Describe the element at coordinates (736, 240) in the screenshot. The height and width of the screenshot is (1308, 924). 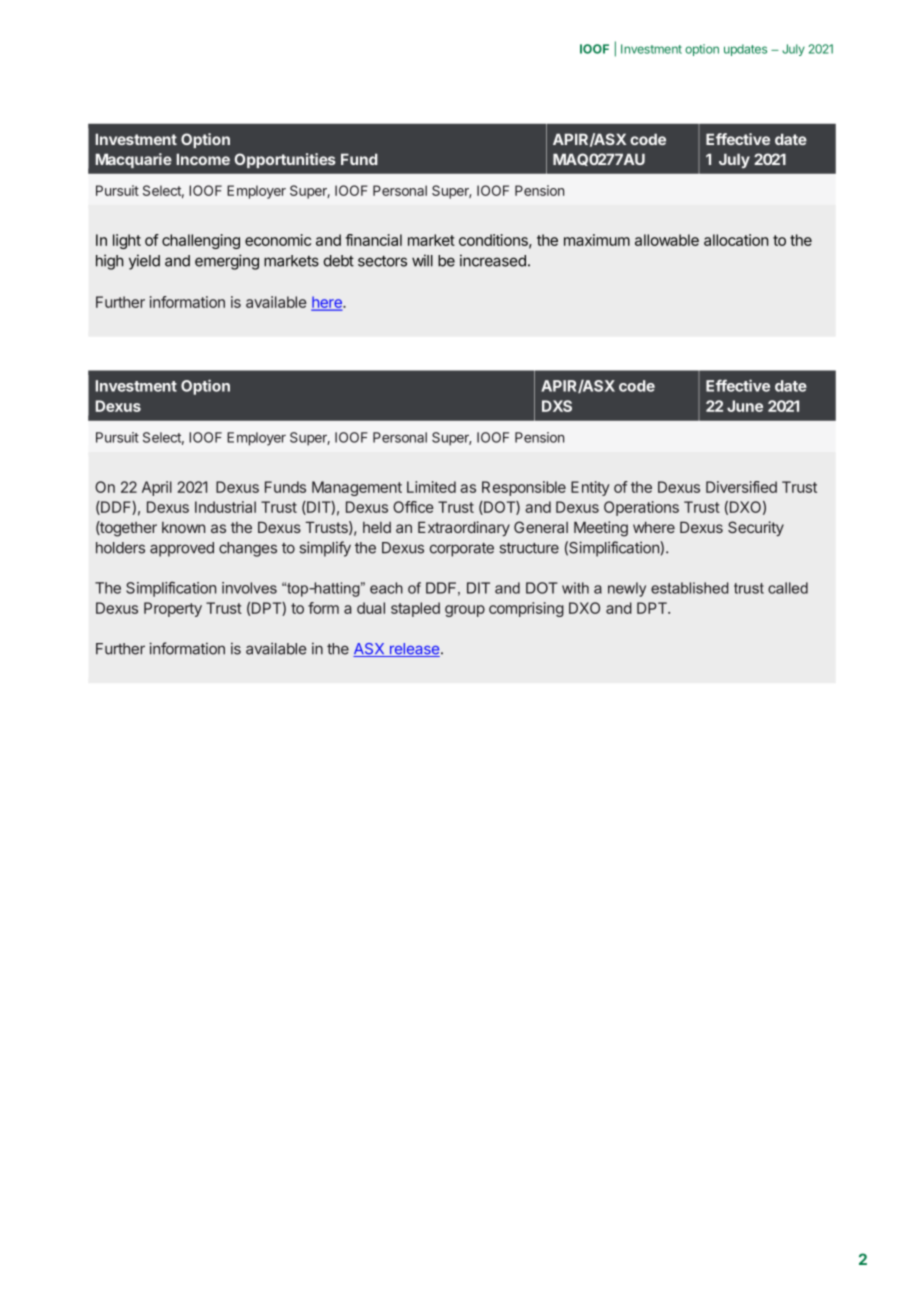
I see `allocation` at that location.
